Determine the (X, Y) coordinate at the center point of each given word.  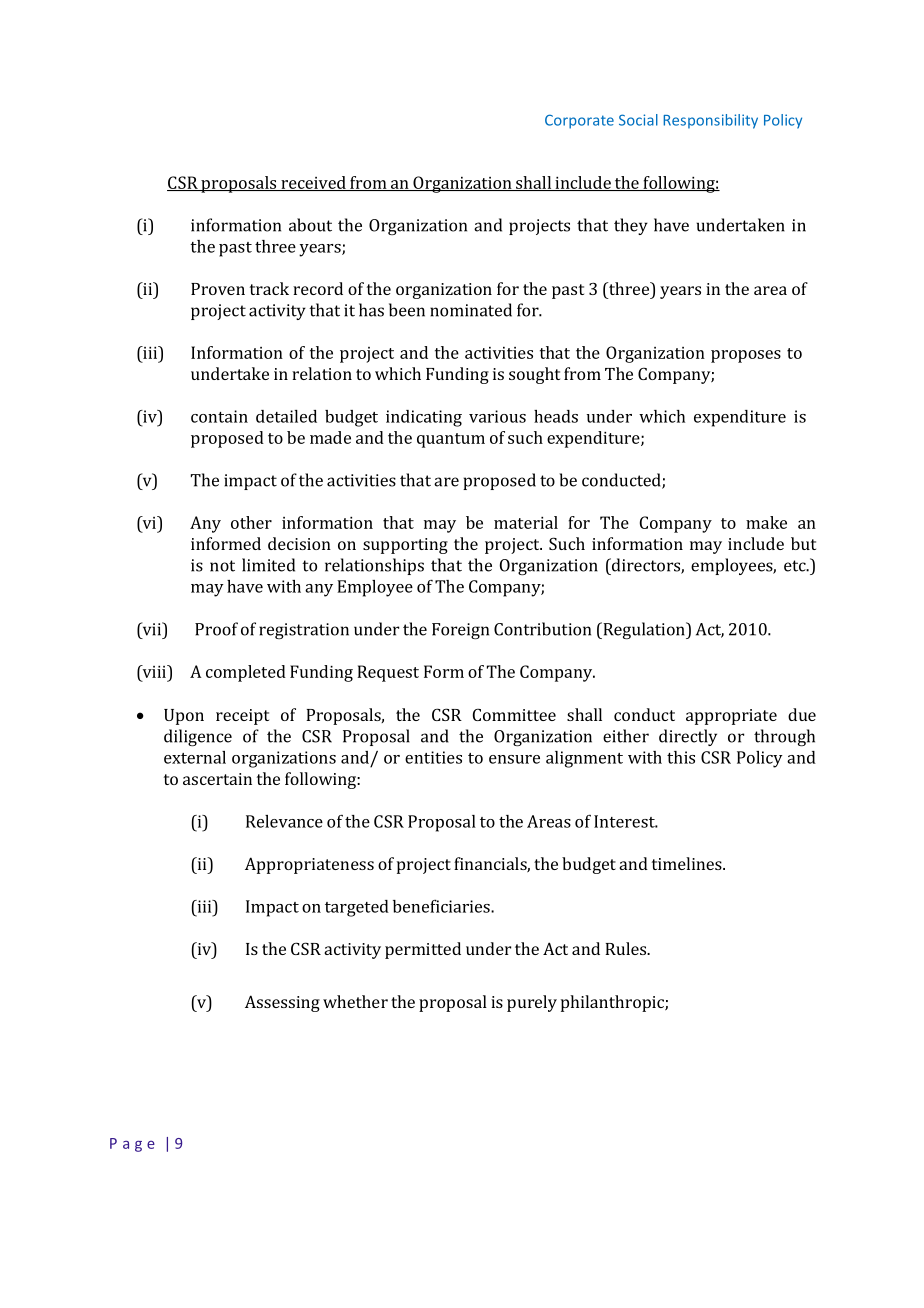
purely (532, 1003)
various (497, 416)
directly (688, 737)
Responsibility (710, 121)
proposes (746, 356)
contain (219, 416)
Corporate (579, 121)
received (313, 183)
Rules (627, 948)
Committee (514, 714)
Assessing (282, 1003)
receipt (242, 717)
